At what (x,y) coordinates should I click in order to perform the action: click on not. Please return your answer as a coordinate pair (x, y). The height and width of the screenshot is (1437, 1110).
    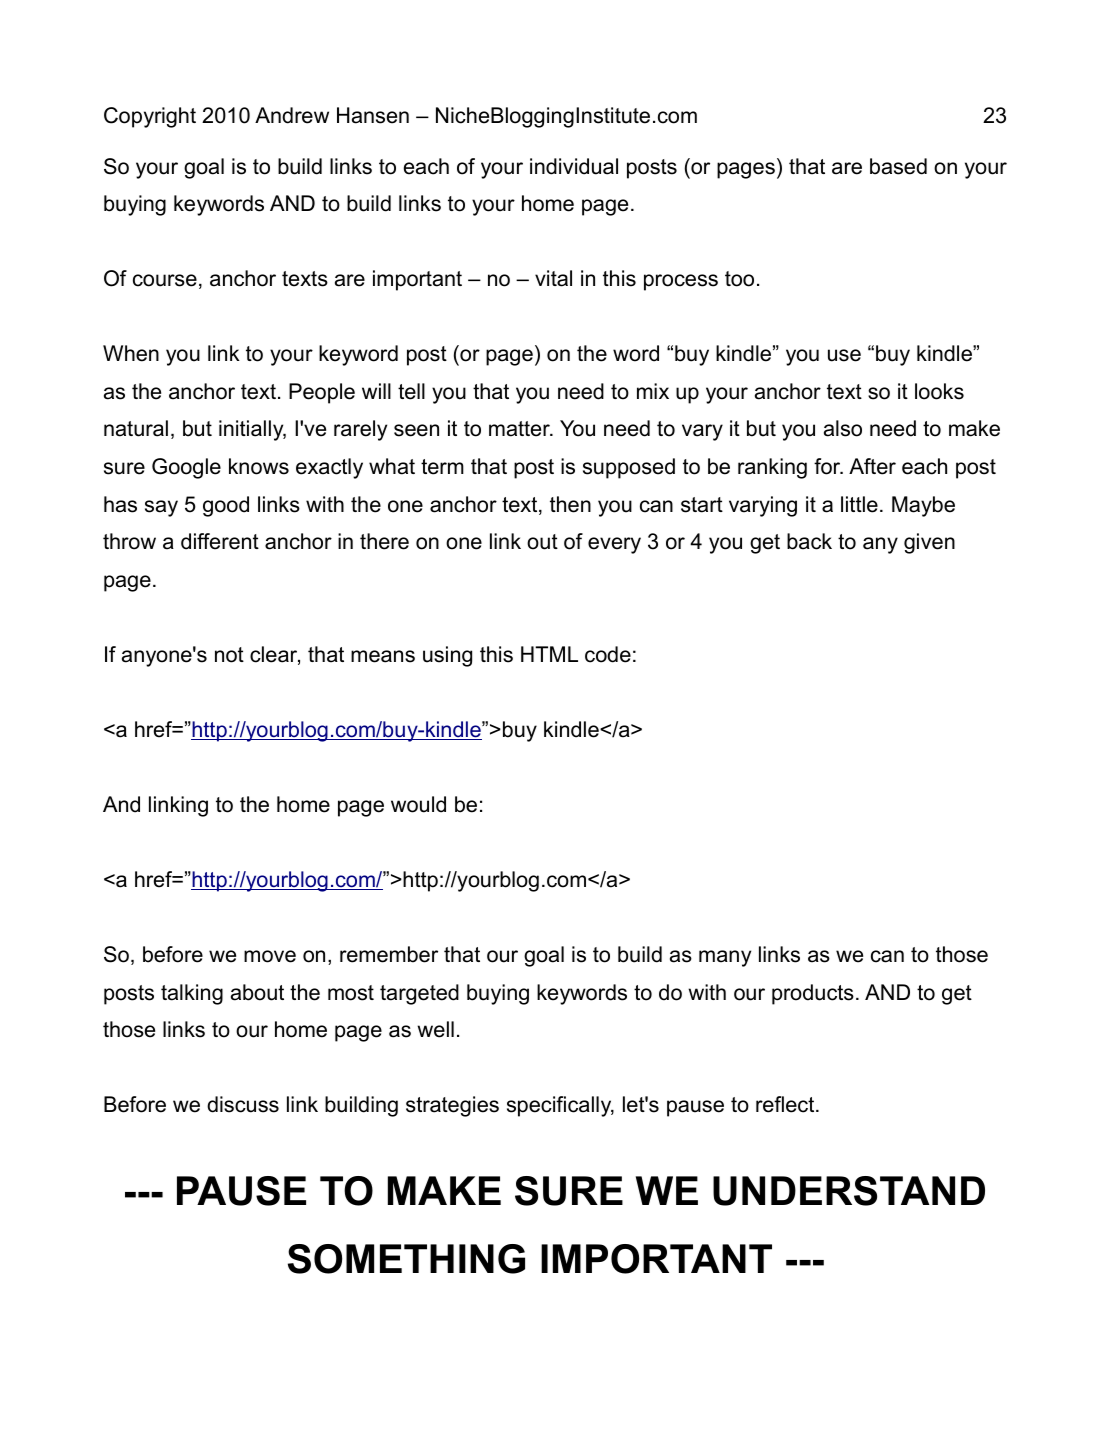
    Looking at the image, I should click on (229, 655).
